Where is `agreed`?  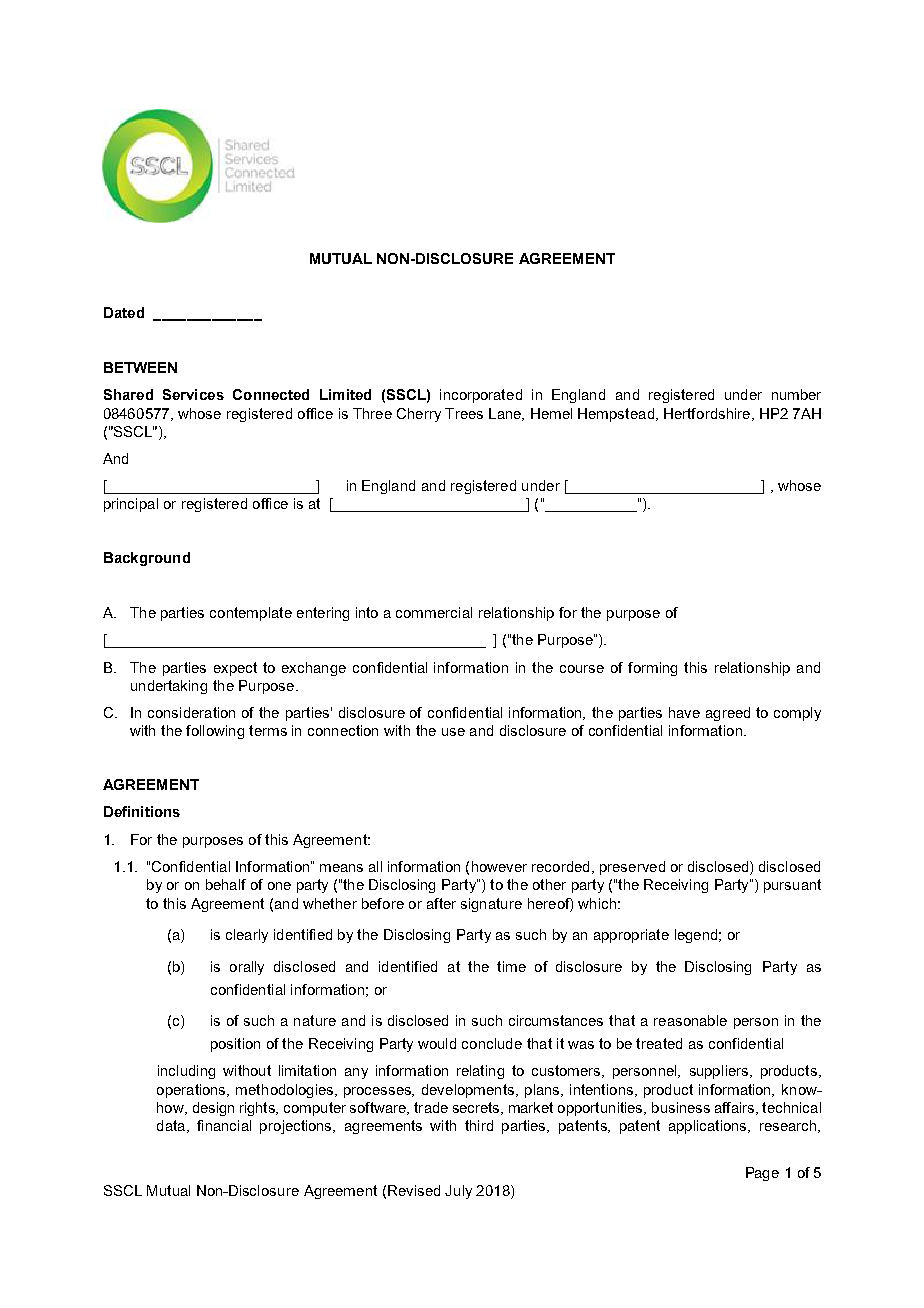
agreed is located at coordinates (728, 714).
